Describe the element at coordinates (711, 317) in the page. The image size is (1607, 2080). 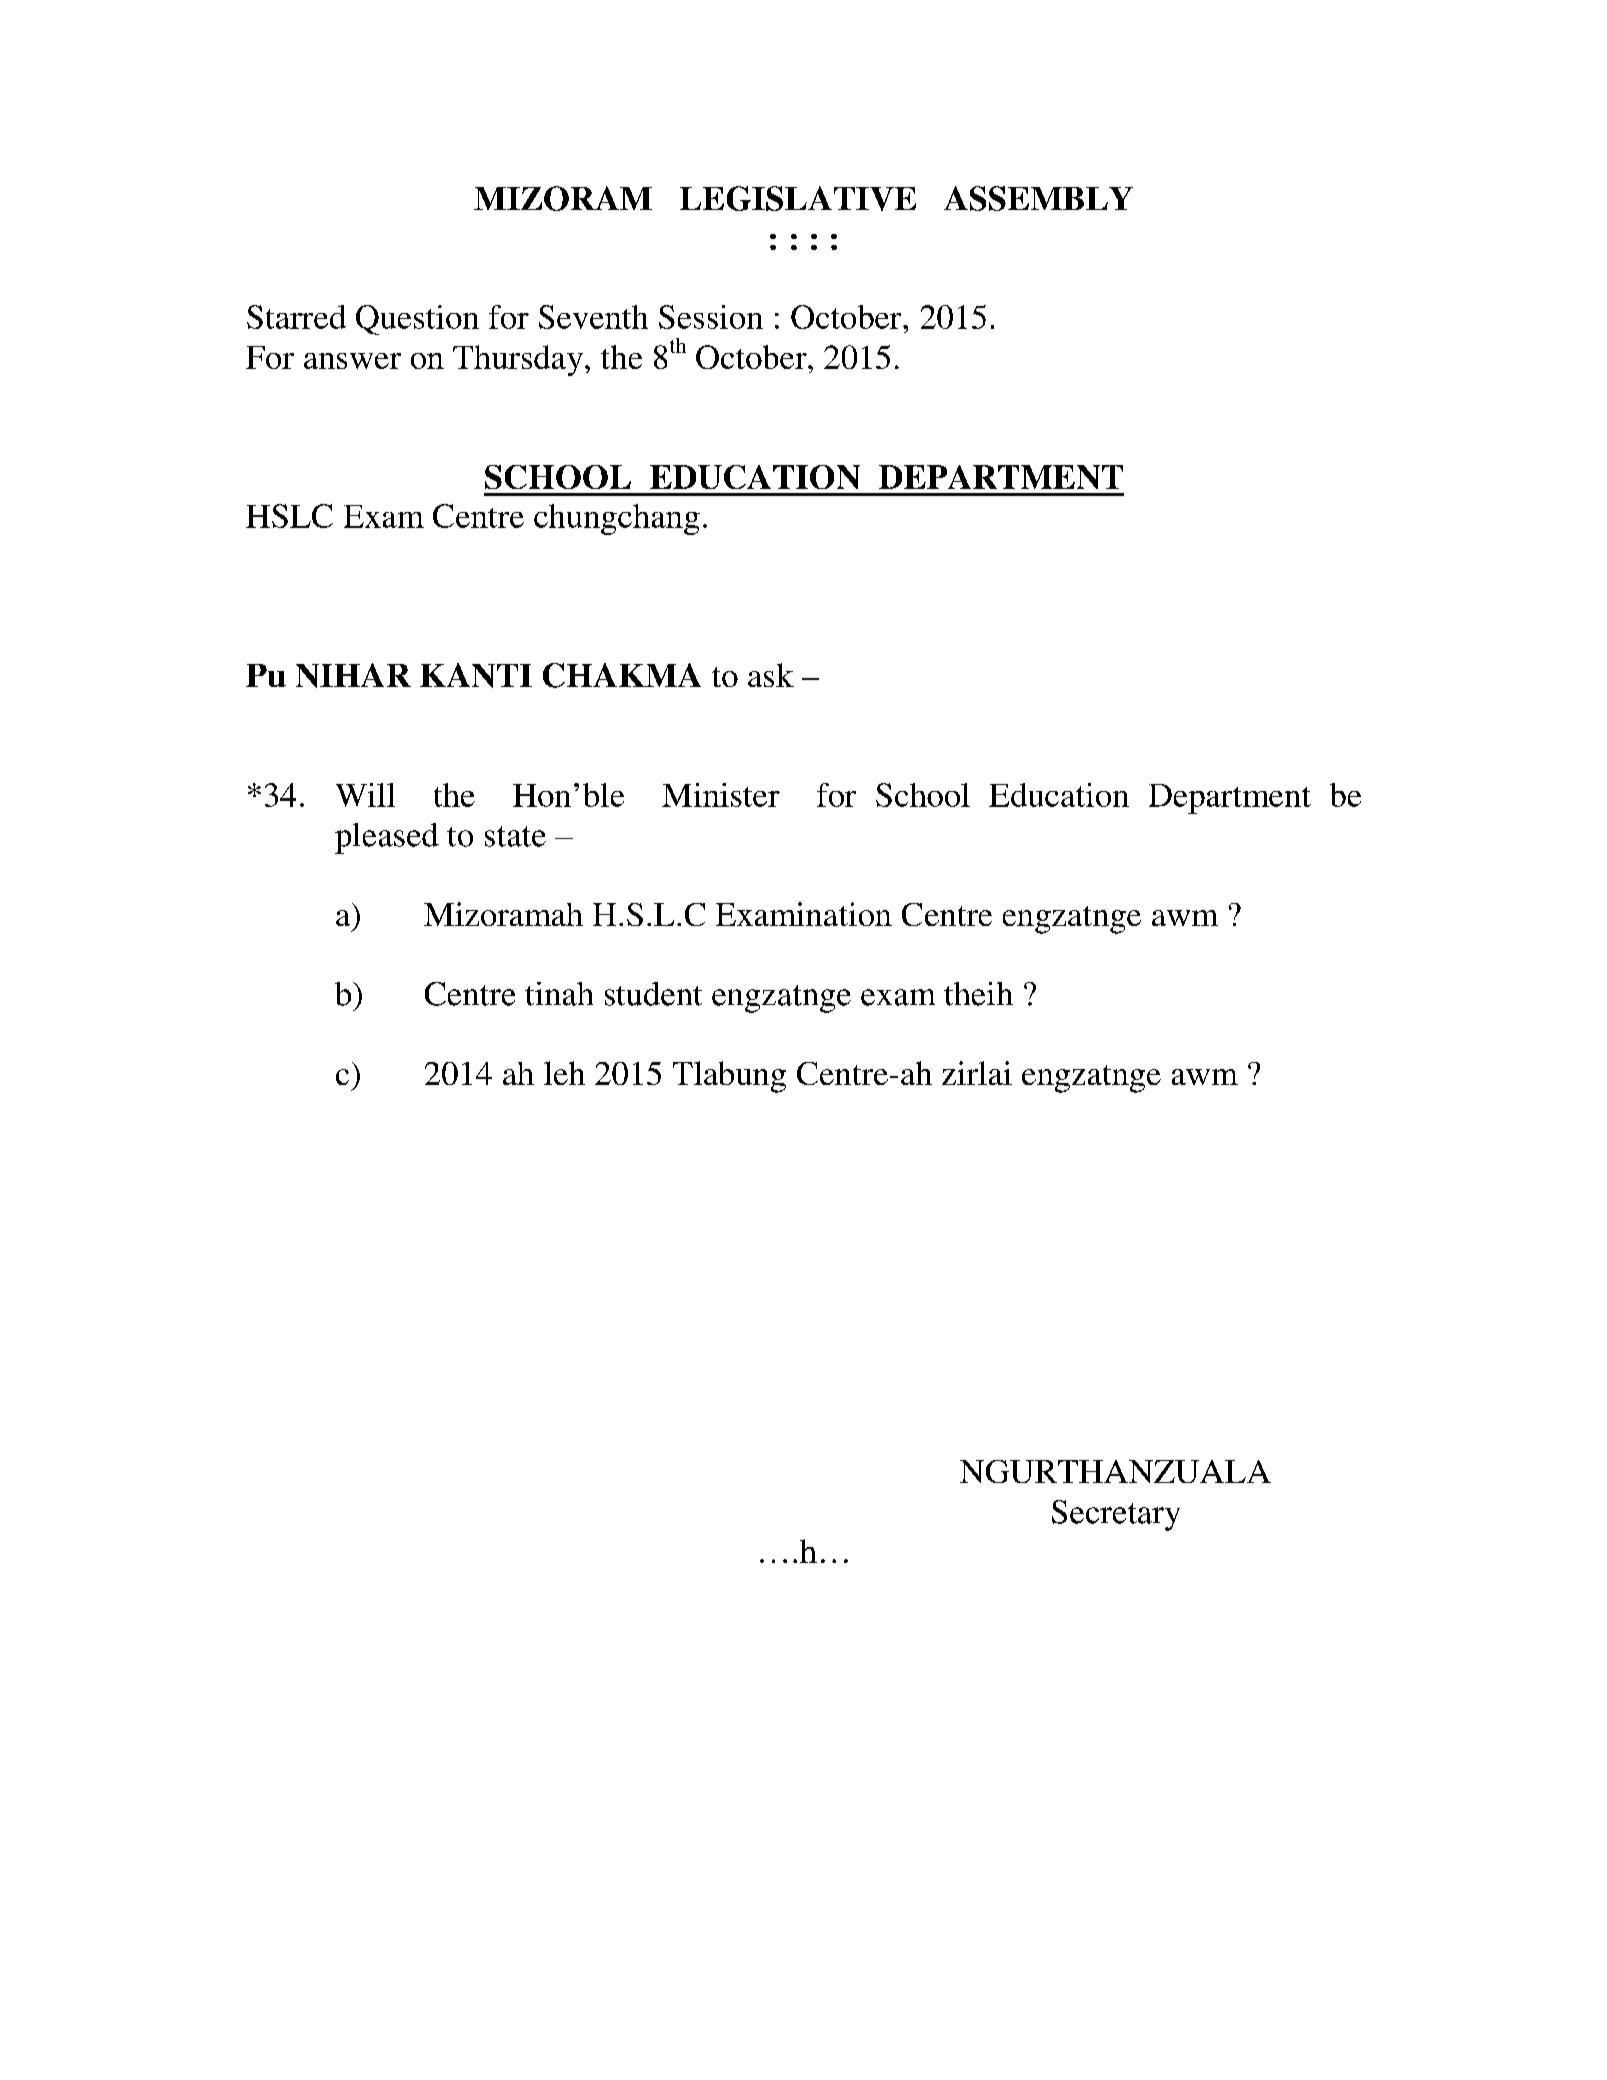
I see `Session` at that location.
